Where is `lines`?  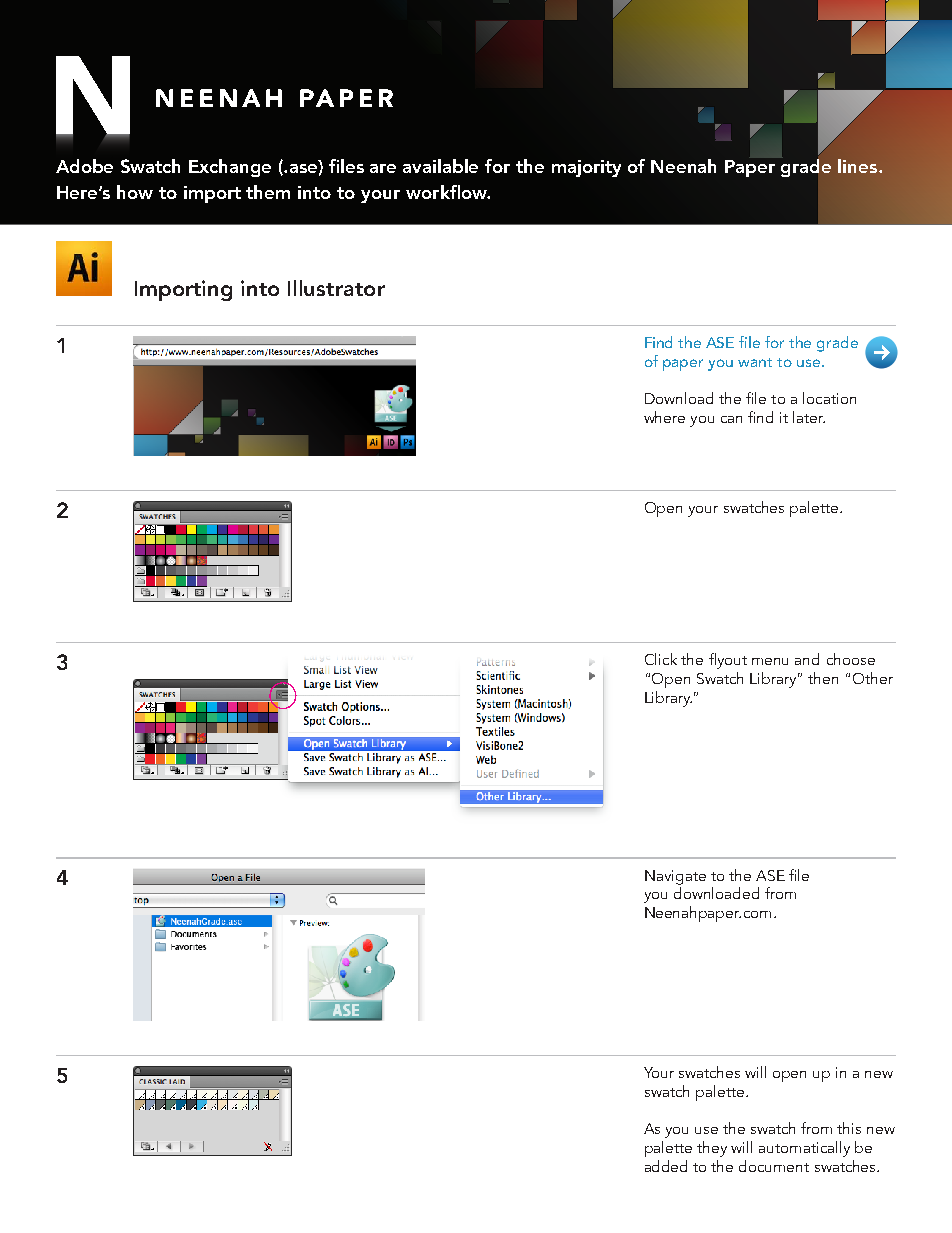
lines is located at coordinates (859, 166).
